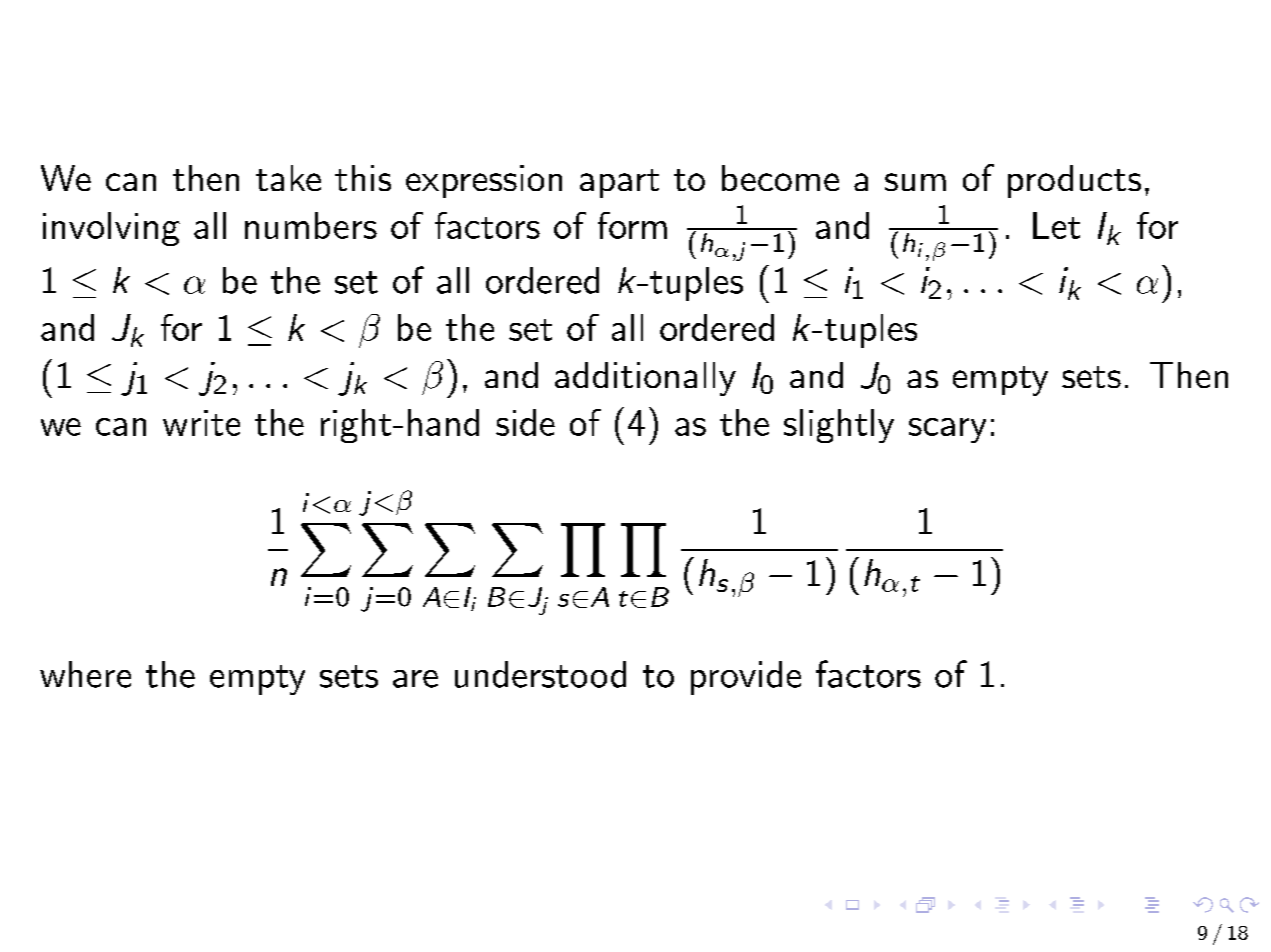  Describe the element at coordinates (619, 183) in the screenshot. I see `apart` at that location.
